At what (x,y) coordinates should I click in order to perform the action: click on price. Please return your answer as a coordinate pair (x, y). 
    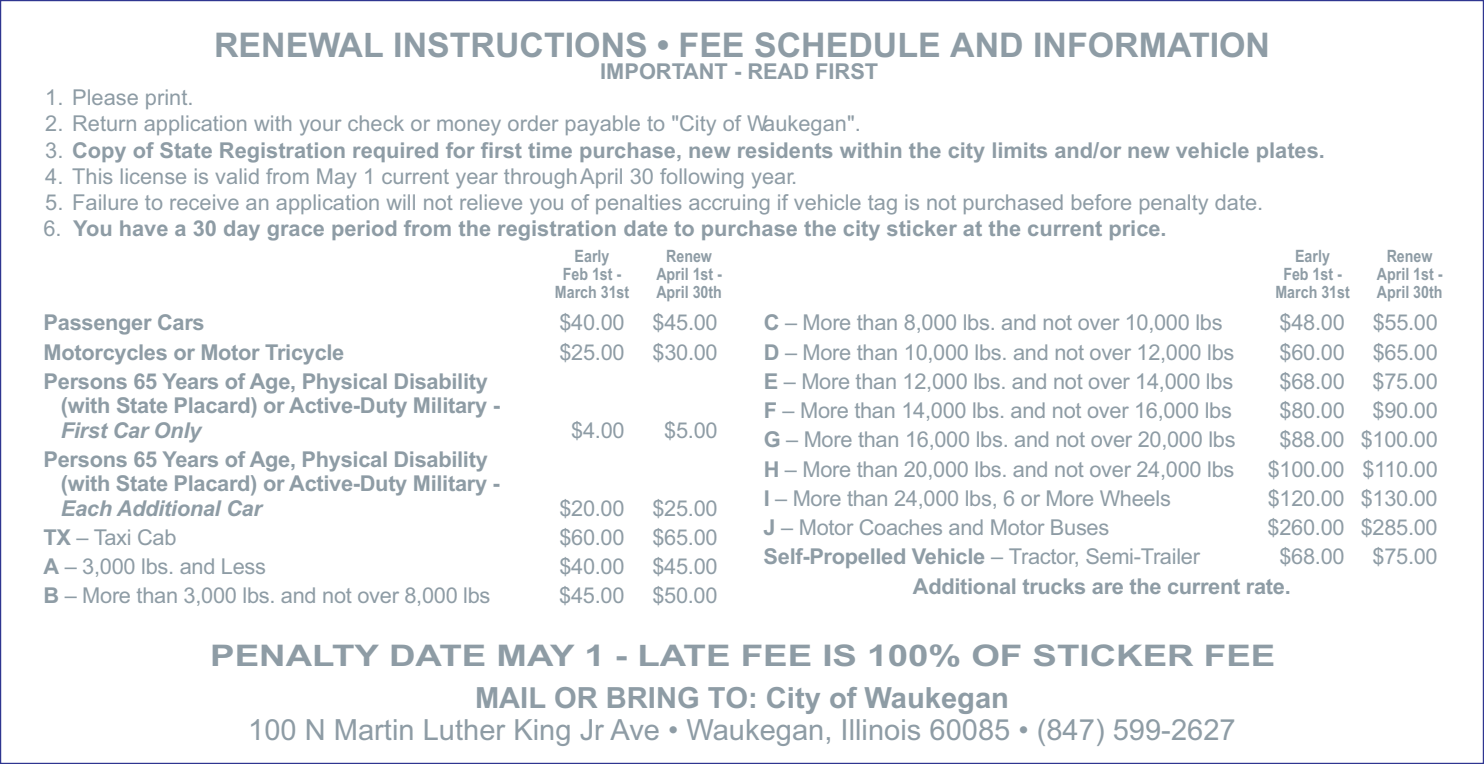
    Looking at the image, I should click on (1135, 230).
